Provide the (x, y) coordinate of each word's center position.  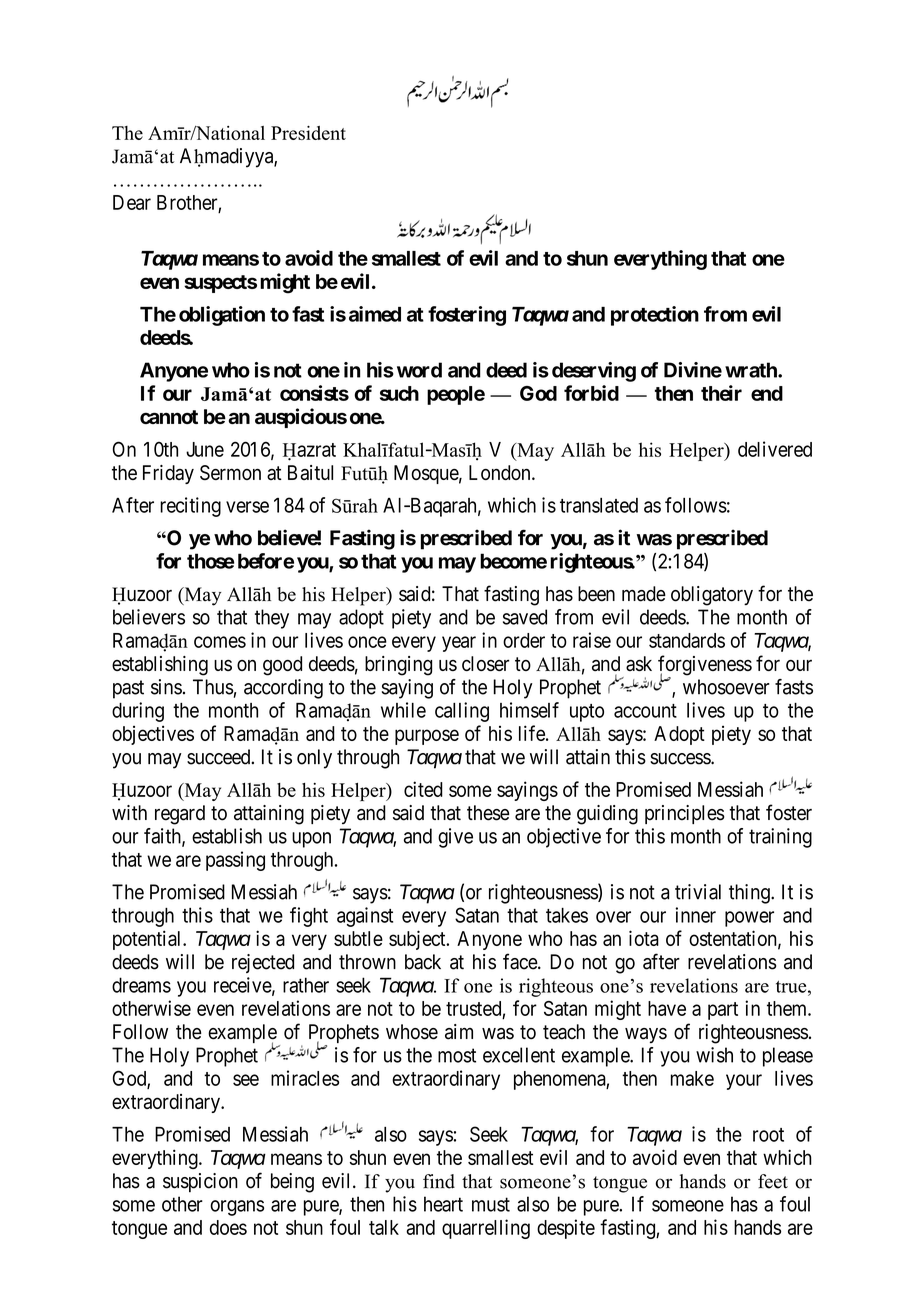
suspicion (200, 1182)
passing (235, 861)
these (488, 813)
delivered (775, 449)
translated (599, 505)
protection (655, 316)
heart (443, 1204)
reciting (190, 507)
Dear (132, 202)
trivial (698, 892)
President (308, 133)
